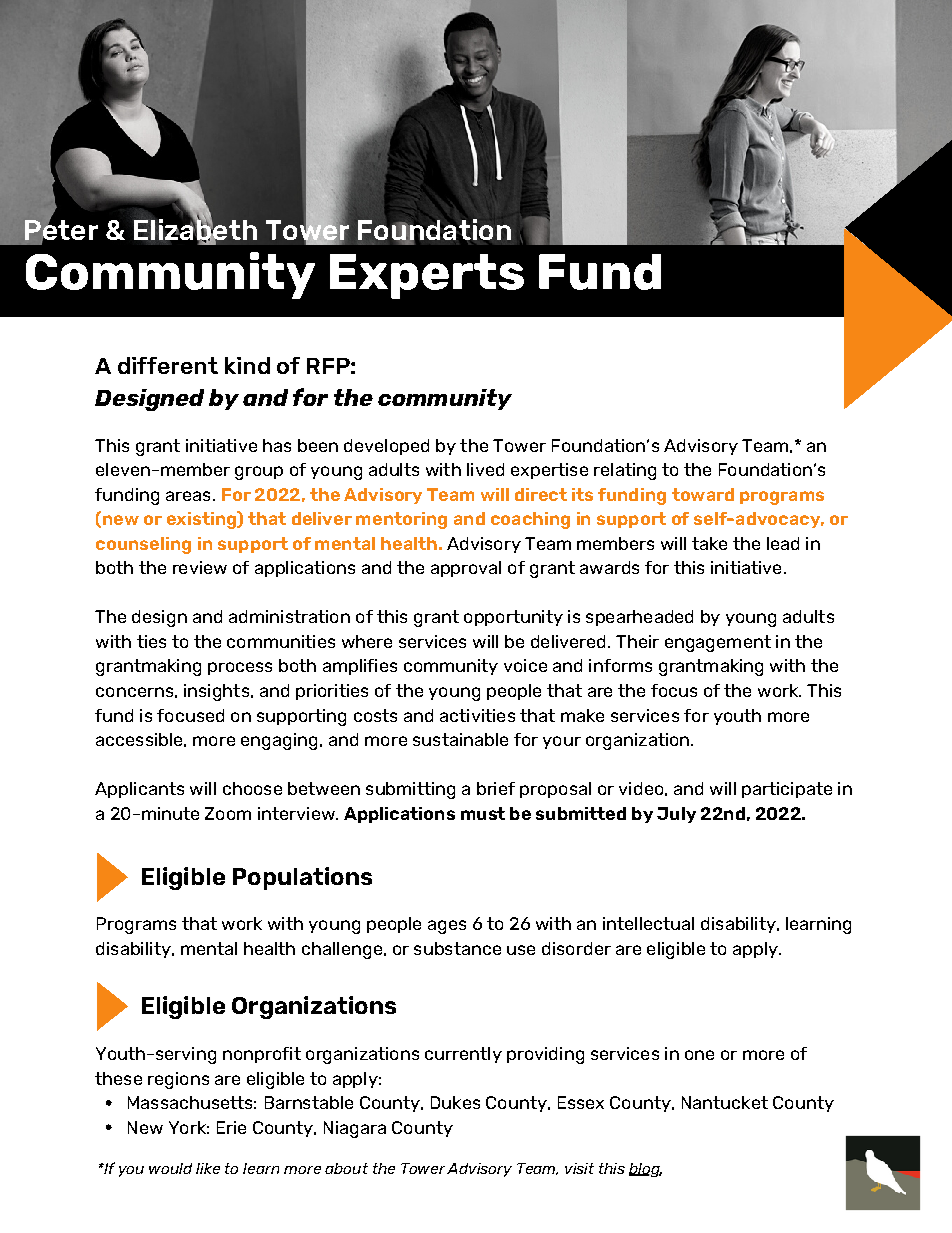 The image size is (952, 1233). What do you see at coordinates (231, 1127) in the screenshot?
I see `Erie` at bounding box center [231, 1127].
